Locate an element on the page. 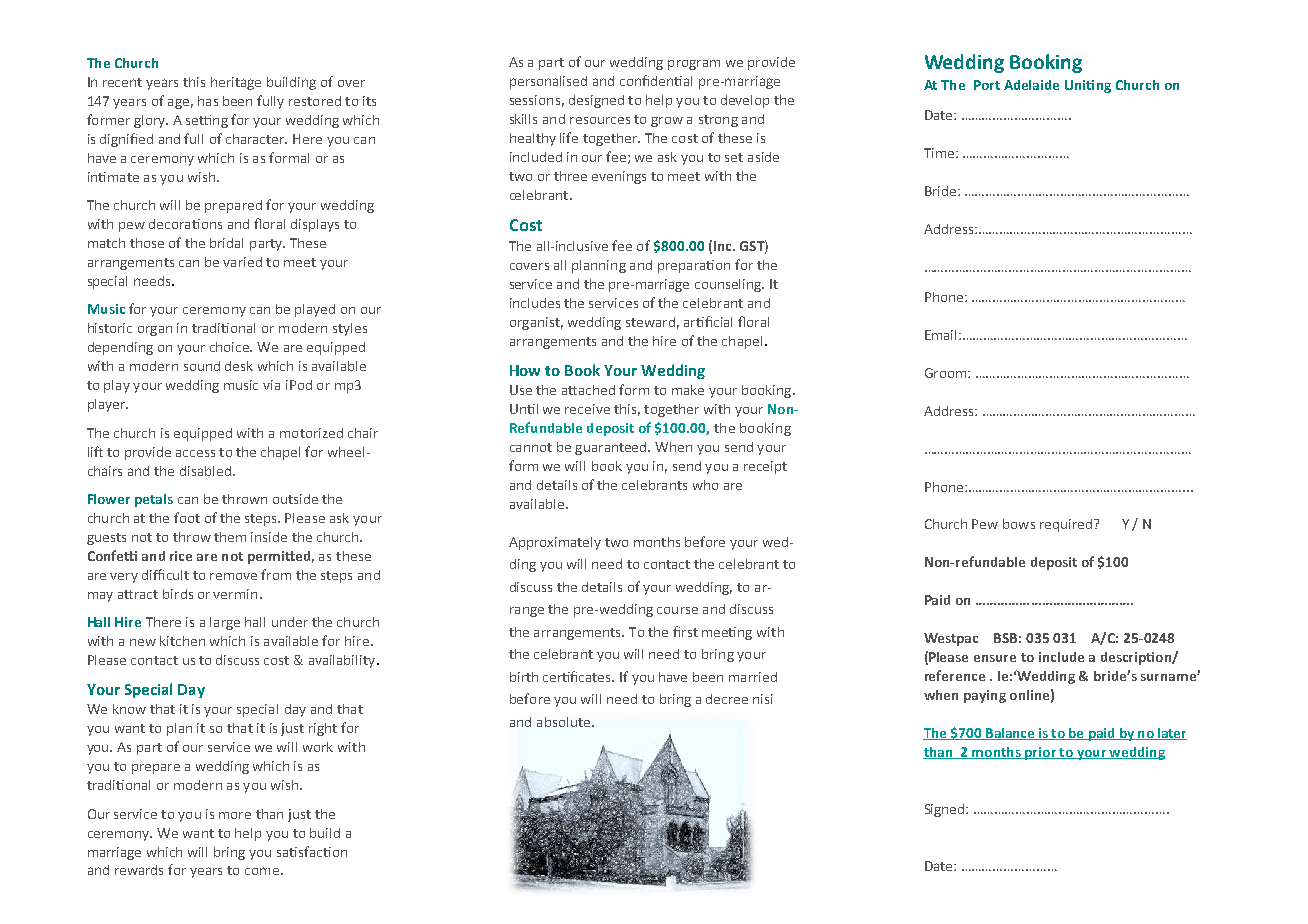 Image resolution: width=1308 pixels, height=924 pixels. come is located at coordinates (262, 871).
